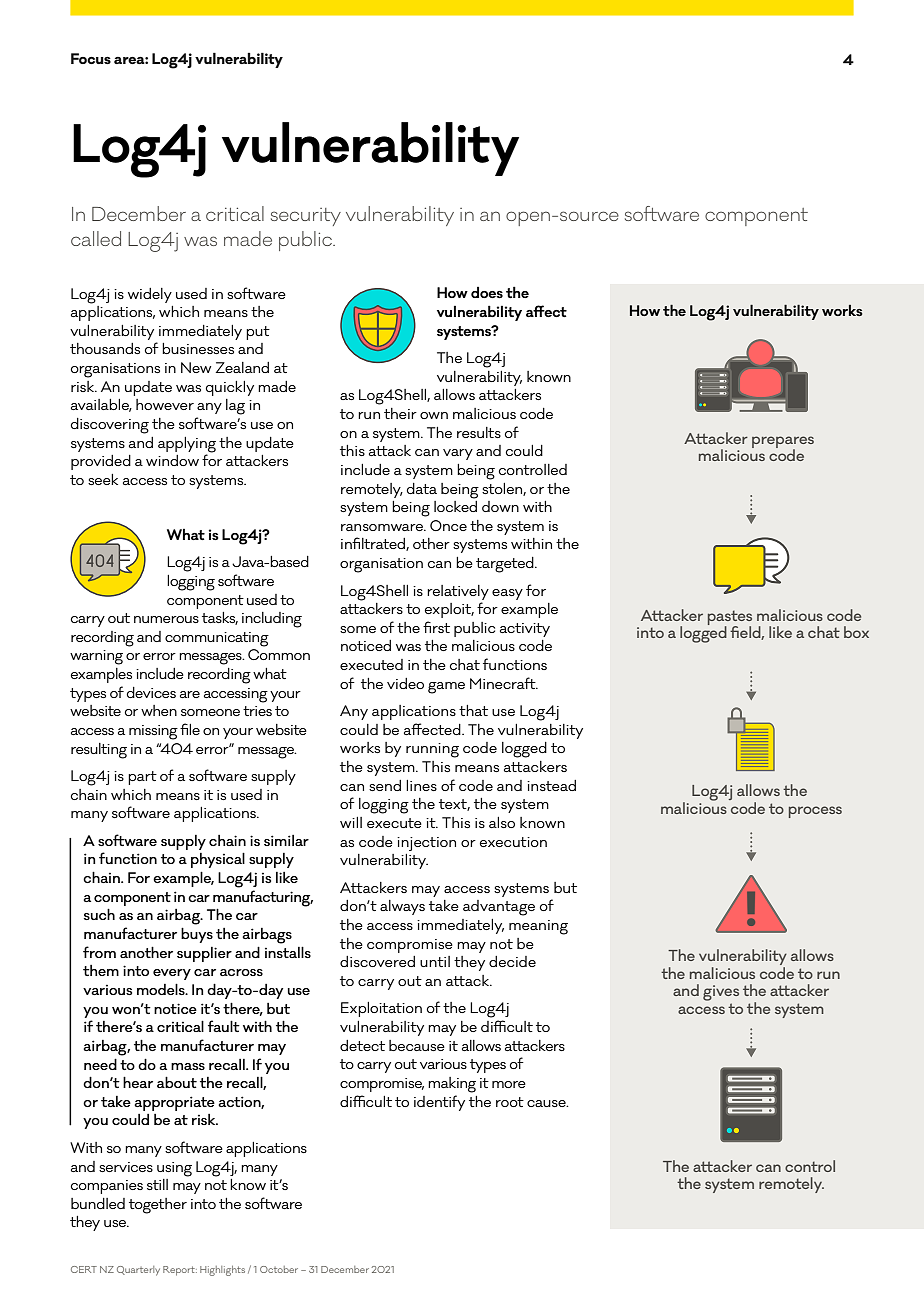 The width and height of the screenshot is (924, 1308). Describe the element at coordinates (306, 217) in the screenshot. I see `security` at that location.
